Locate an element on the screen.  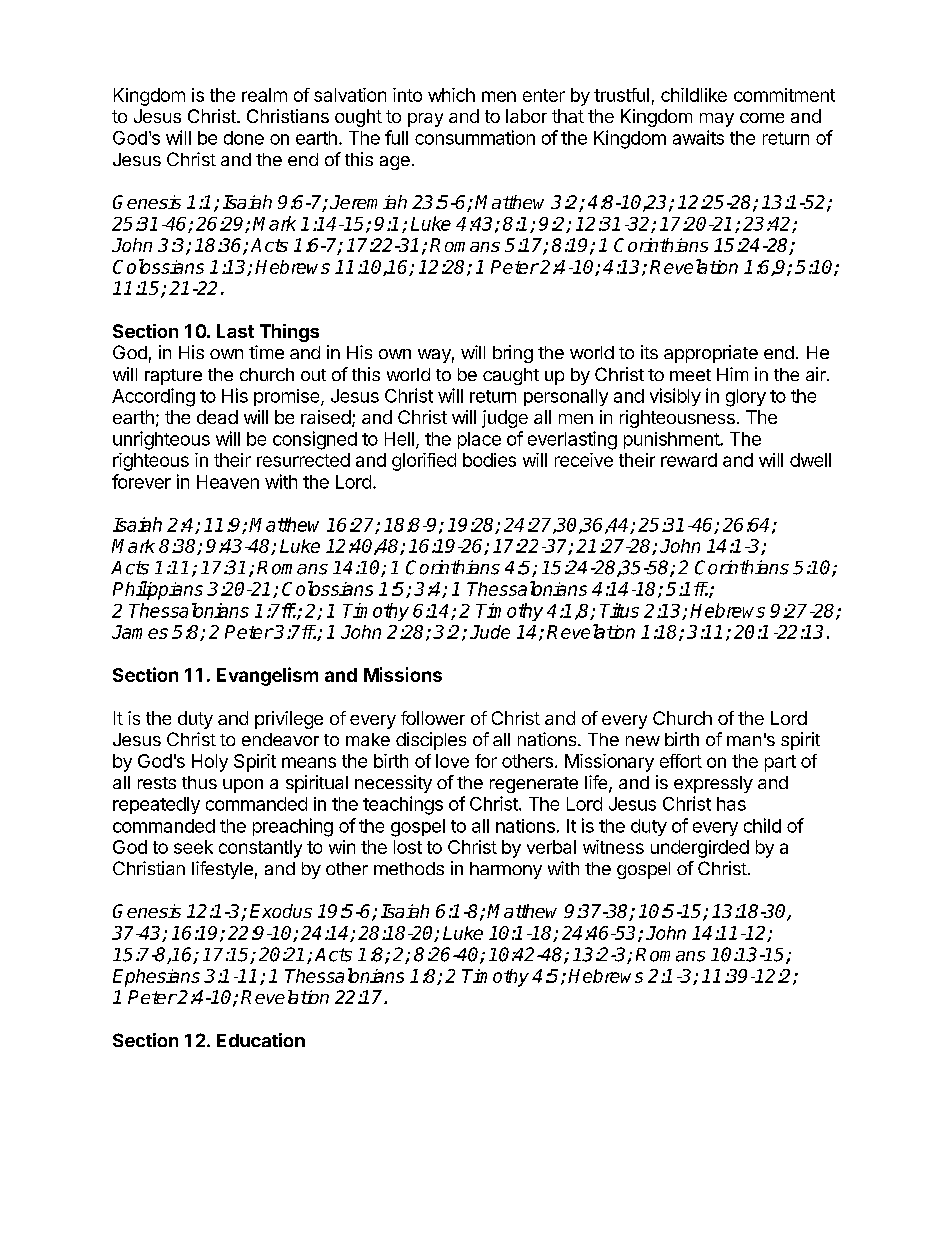
consummation is located at coordinates (475, 137).
